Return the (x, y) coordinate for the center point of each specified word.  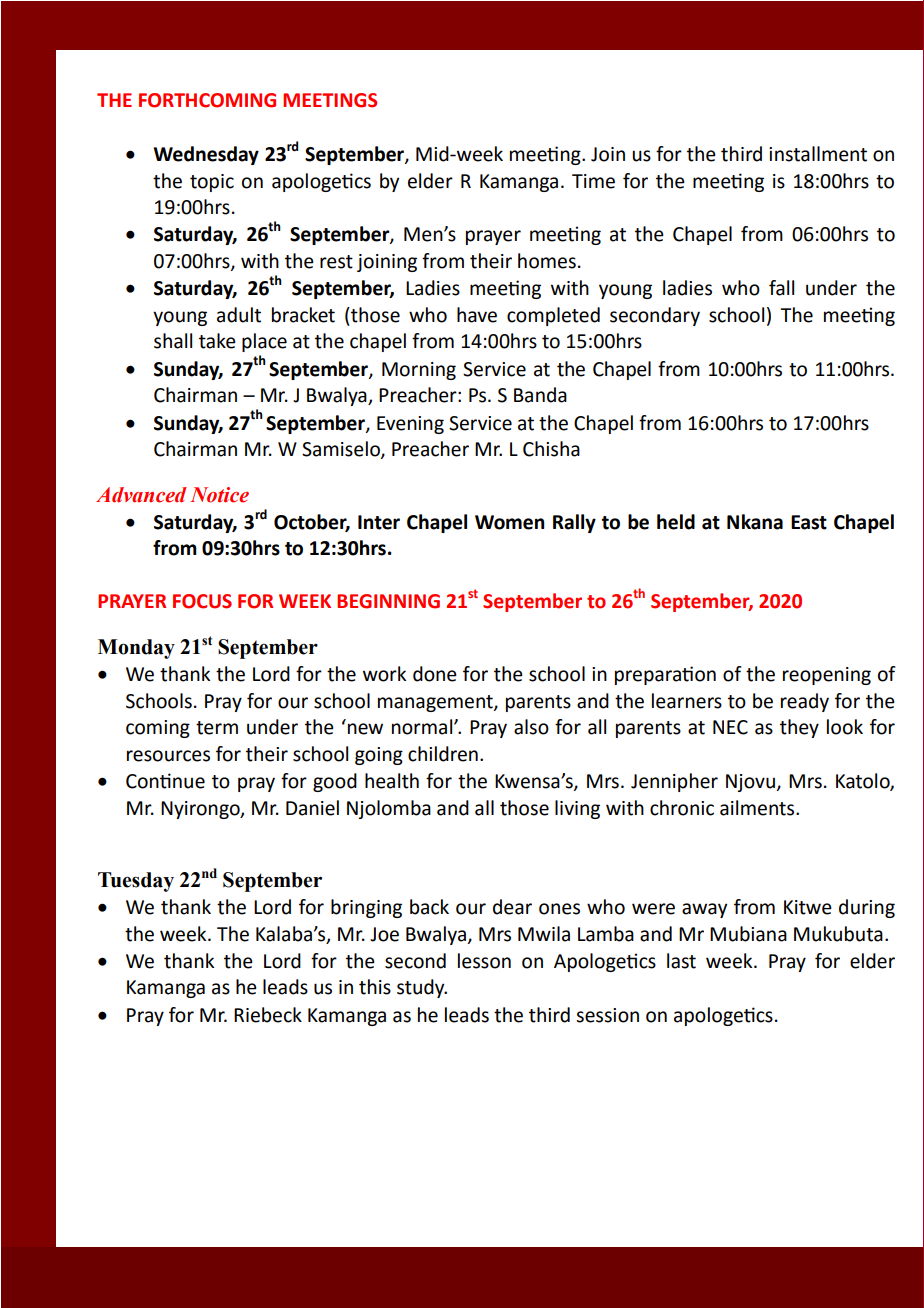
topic (212, 183)
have (477, 315)
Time (593, 181)
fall (781, 288)
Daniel (312, 808)
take (217, 341)
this (375, 987)
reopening (827, 676)
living (577, 809)
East (809, 522)
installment (818, 154)
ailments (758, 808)
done (435, 674)
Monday (136, 649)
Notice (219, 495)
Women (509, 522)
